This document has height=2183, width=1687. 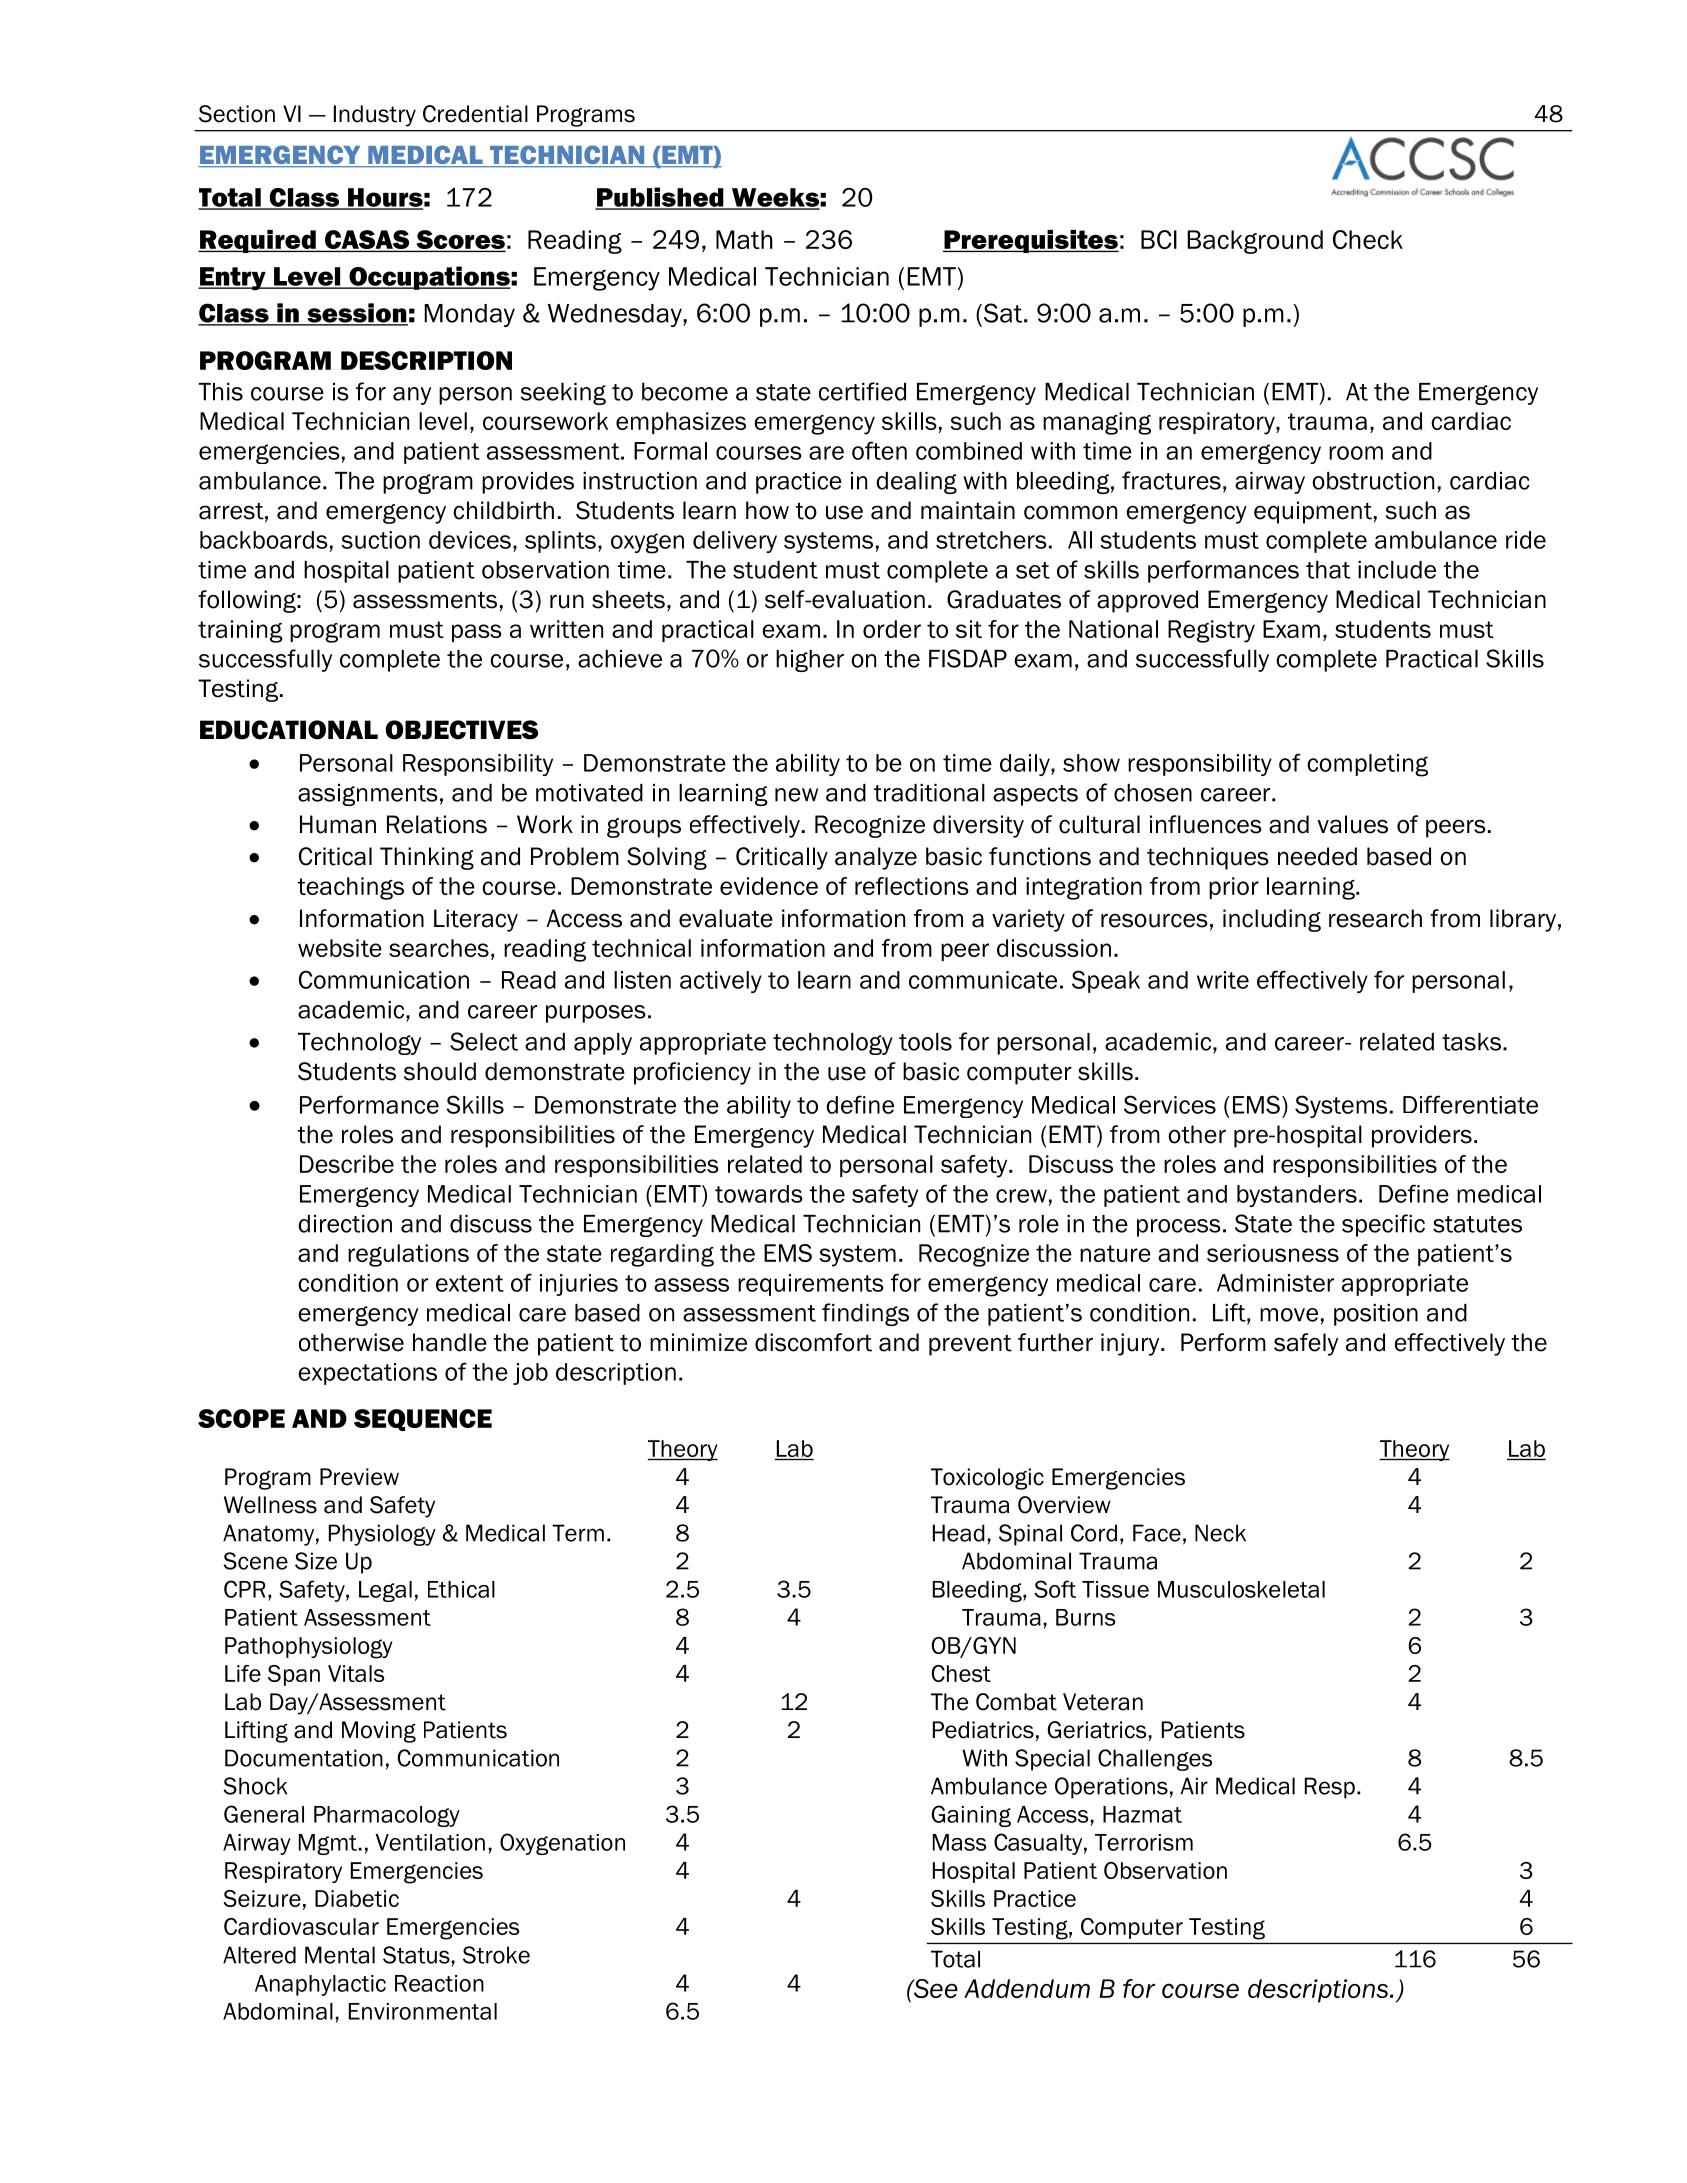 What do you see at coordinates (385, 1591) in the document?
I see `Legal` at bounding box center [385, 1591].
